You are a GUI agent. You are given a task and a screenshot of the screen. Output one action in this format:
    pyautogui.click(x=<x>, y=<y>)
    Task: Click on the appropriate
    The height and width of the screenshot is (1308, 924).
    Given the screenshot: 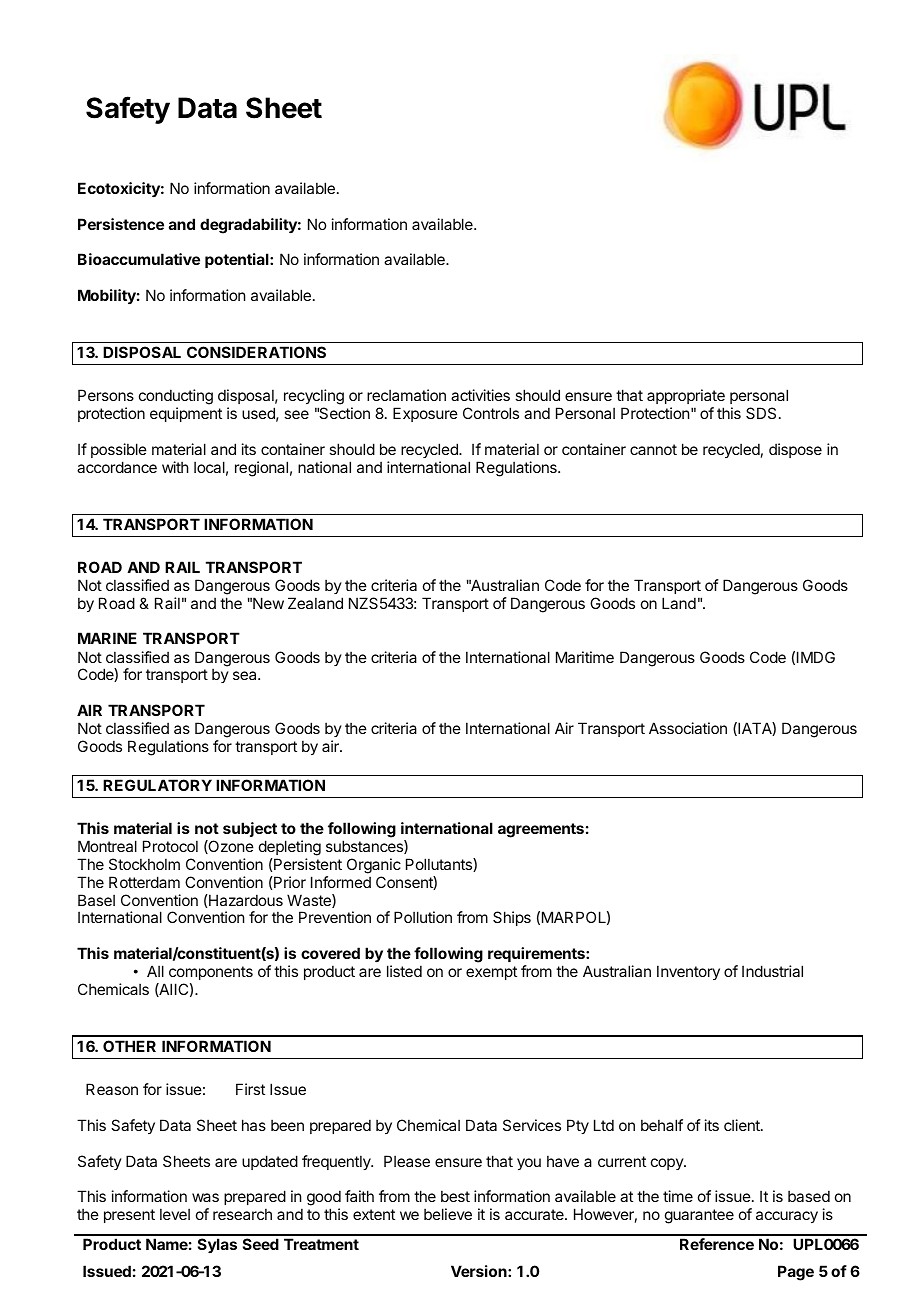 What is the action you would take?
    pyautogui.click(x=686, y=398)
